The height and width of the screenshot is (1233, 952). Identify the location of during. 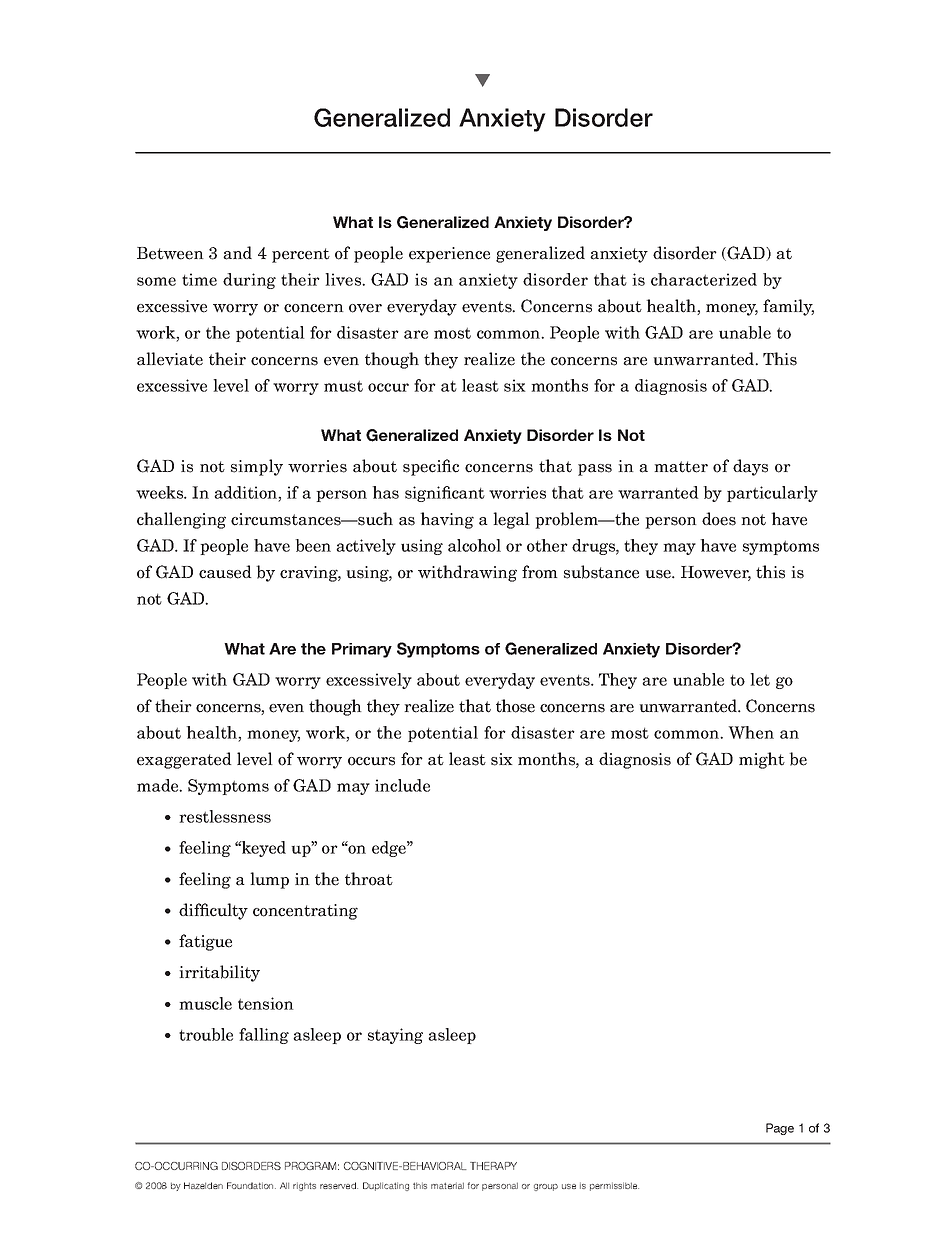
(249, 281).
